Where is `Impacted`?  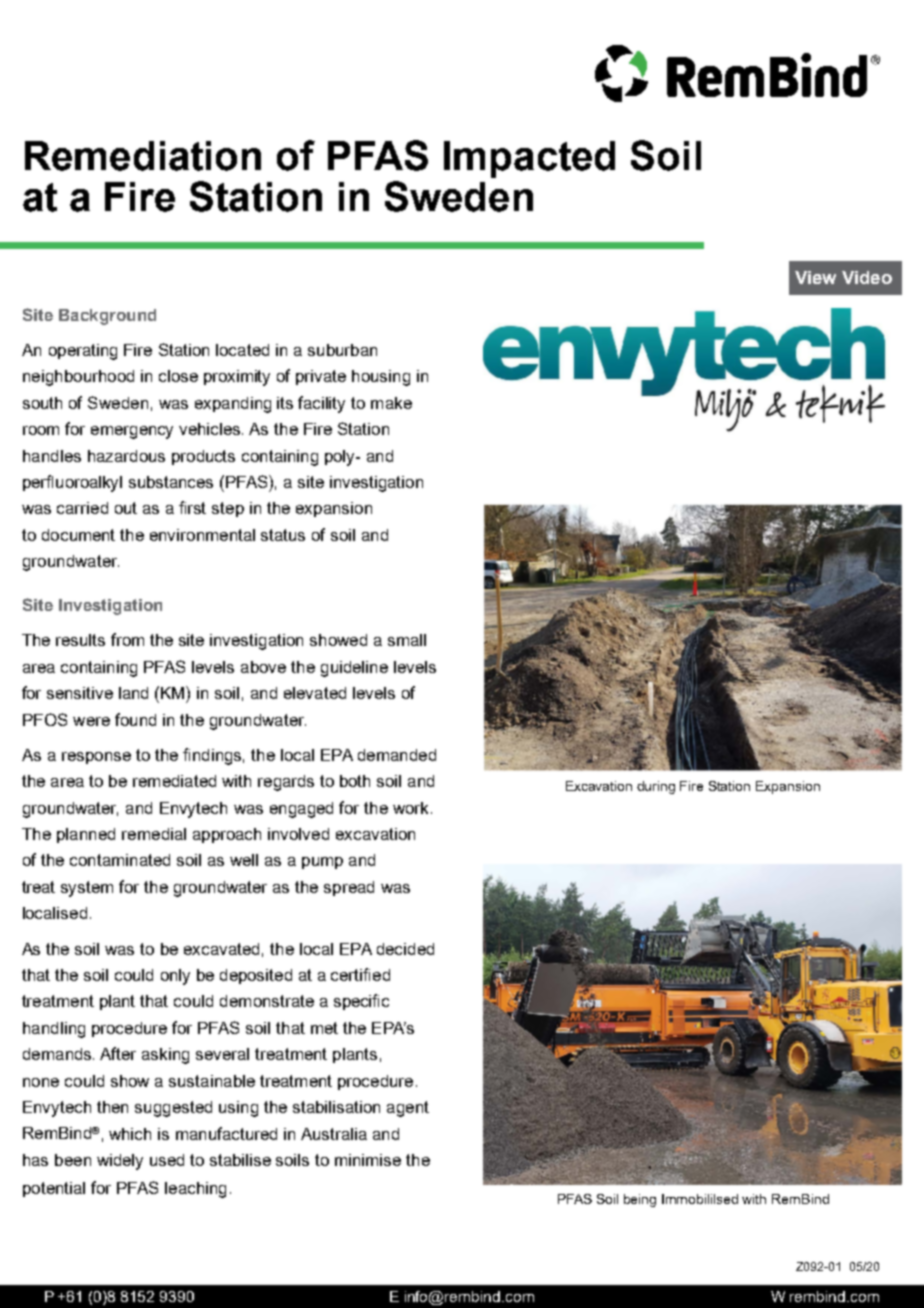
Impacted is located at coordinates (529, 159).
